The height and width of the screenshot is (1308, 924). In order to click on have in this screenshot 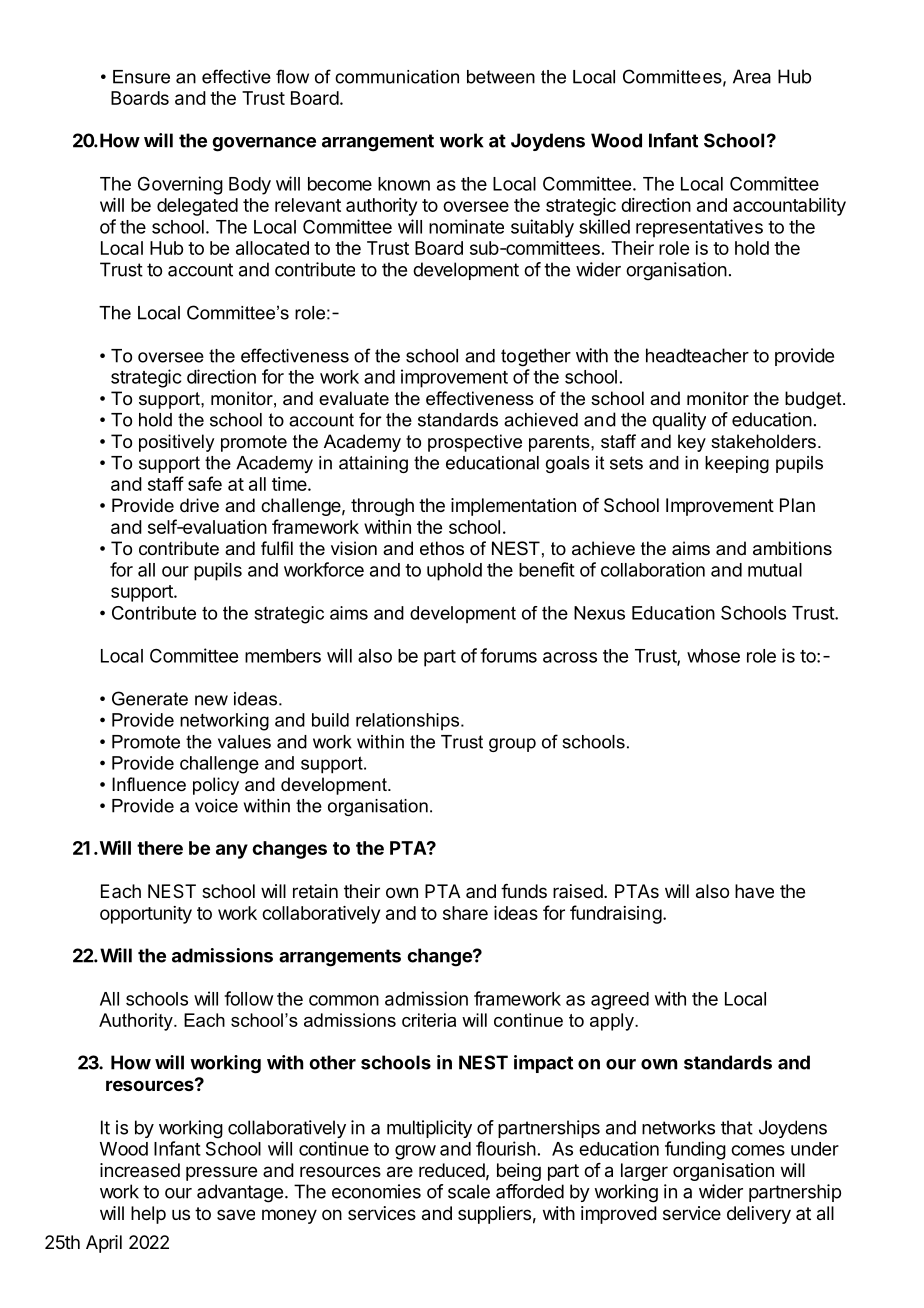, I will do `click(754, 891)`.
